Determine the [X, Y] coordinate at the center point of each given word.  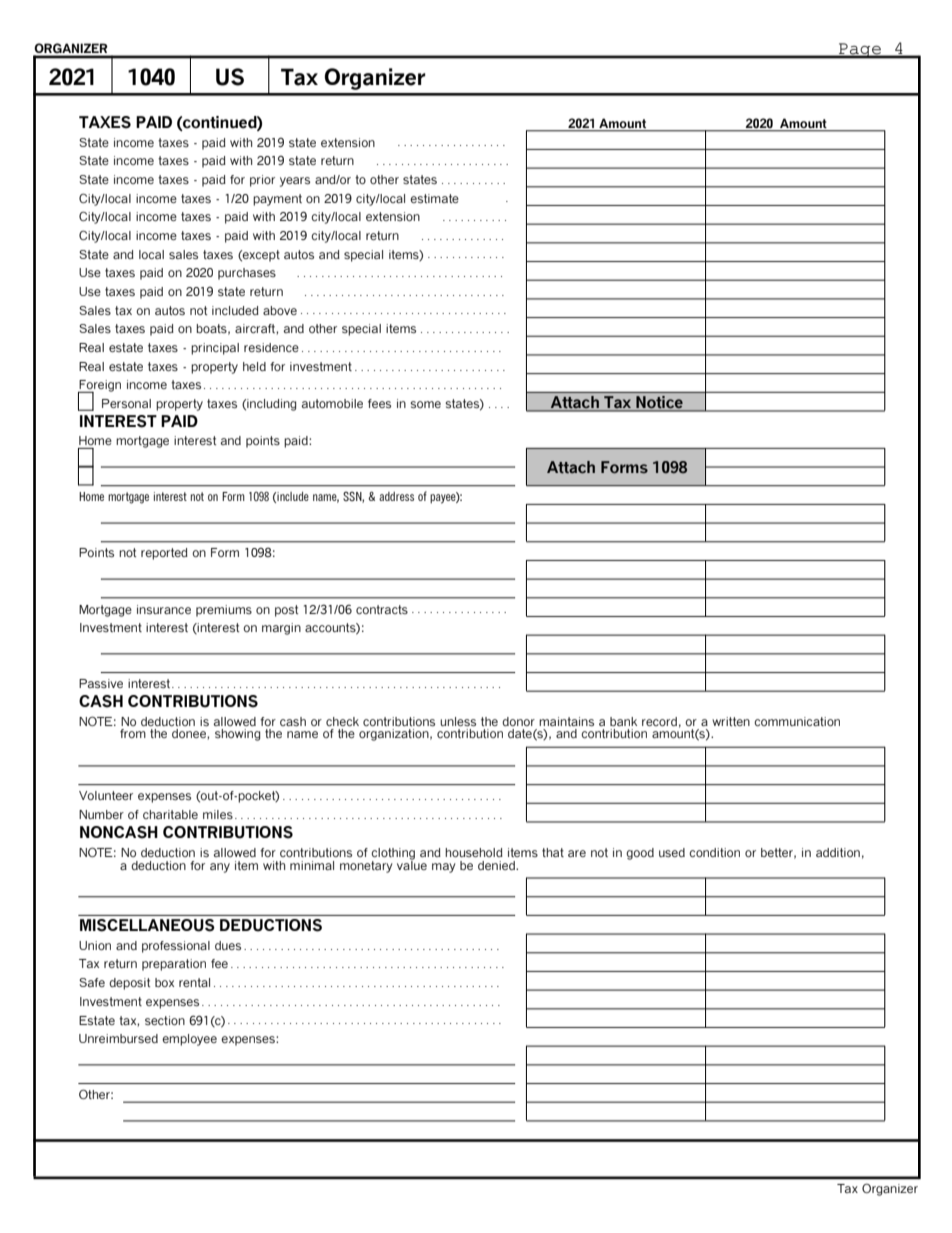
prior [262, 181]
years [295, 182]
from [133, 733]
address [396, 496]
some [425, 404]
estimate [434, 198]
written [731, 721]
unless [458, 721]
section [165, 1020]
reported [164, 554]
